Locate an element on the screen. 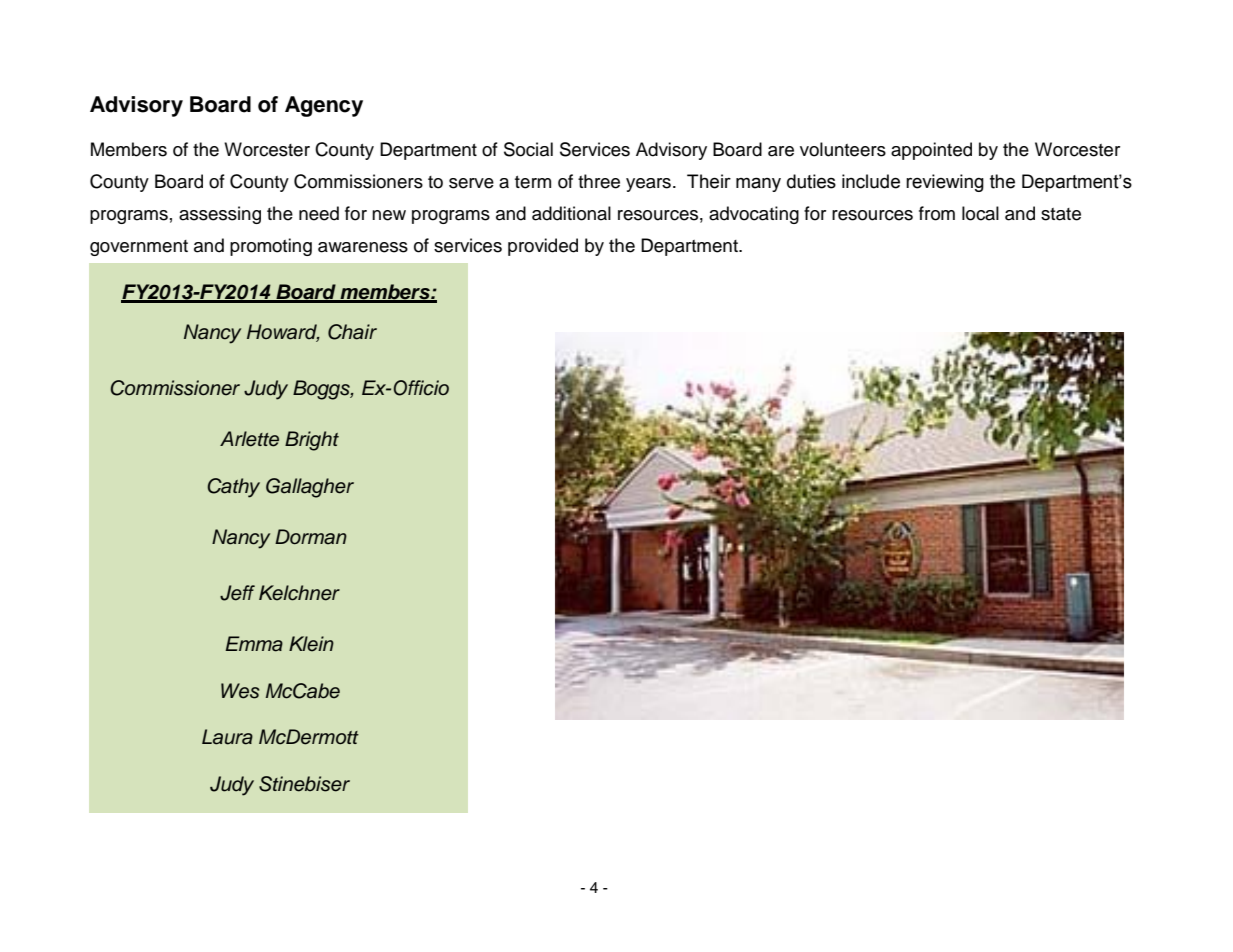 This screenshot has width=1233, height=952. Agency is located at coordinates (324, 106).
